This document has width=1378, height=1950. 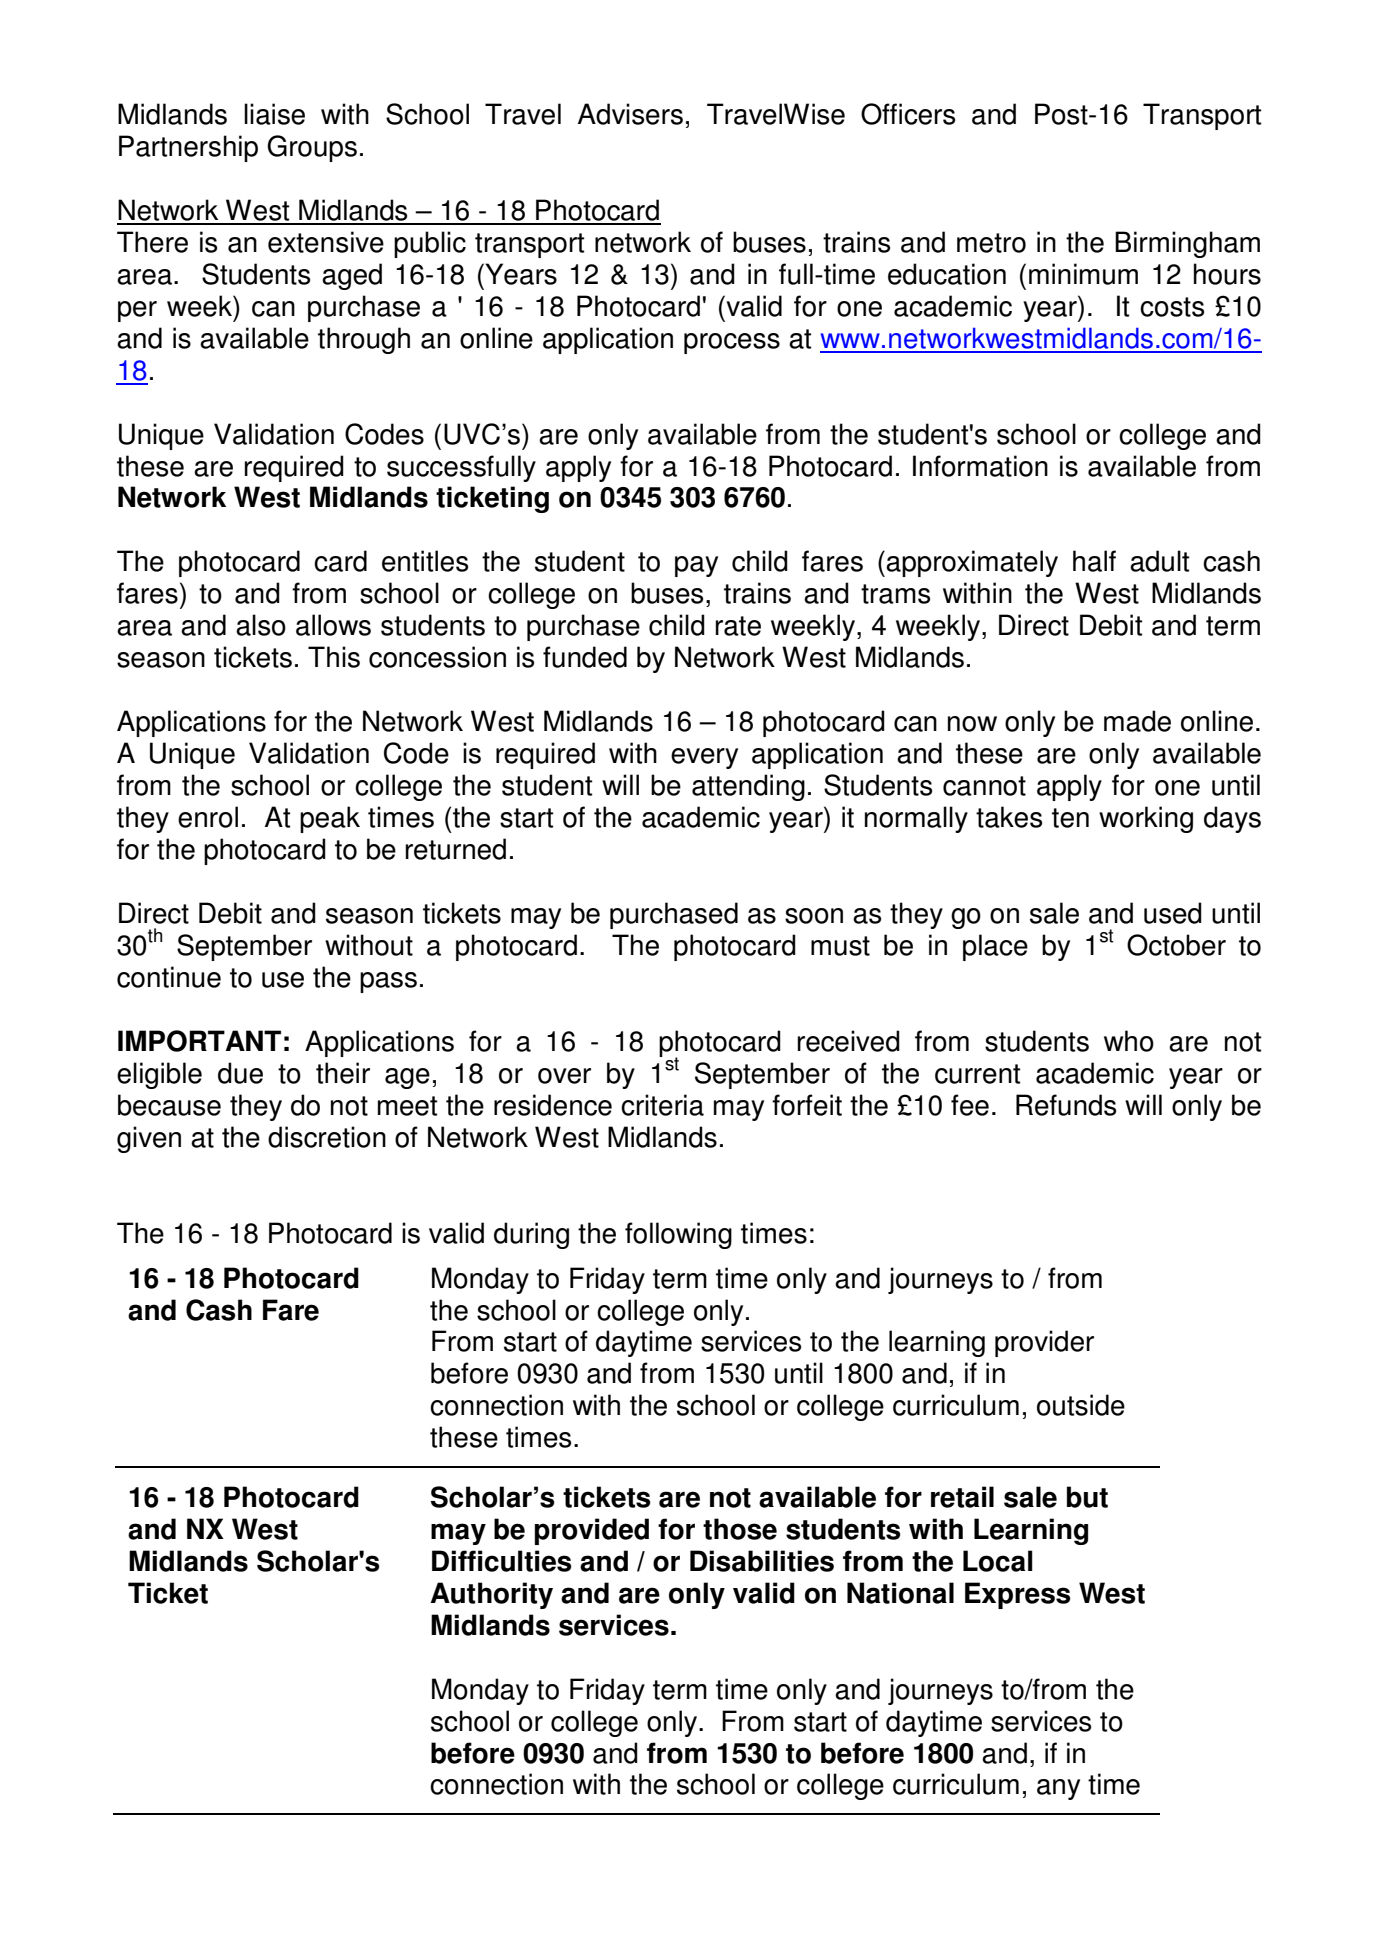 I want to click on This, so click(x=334, y=657).
